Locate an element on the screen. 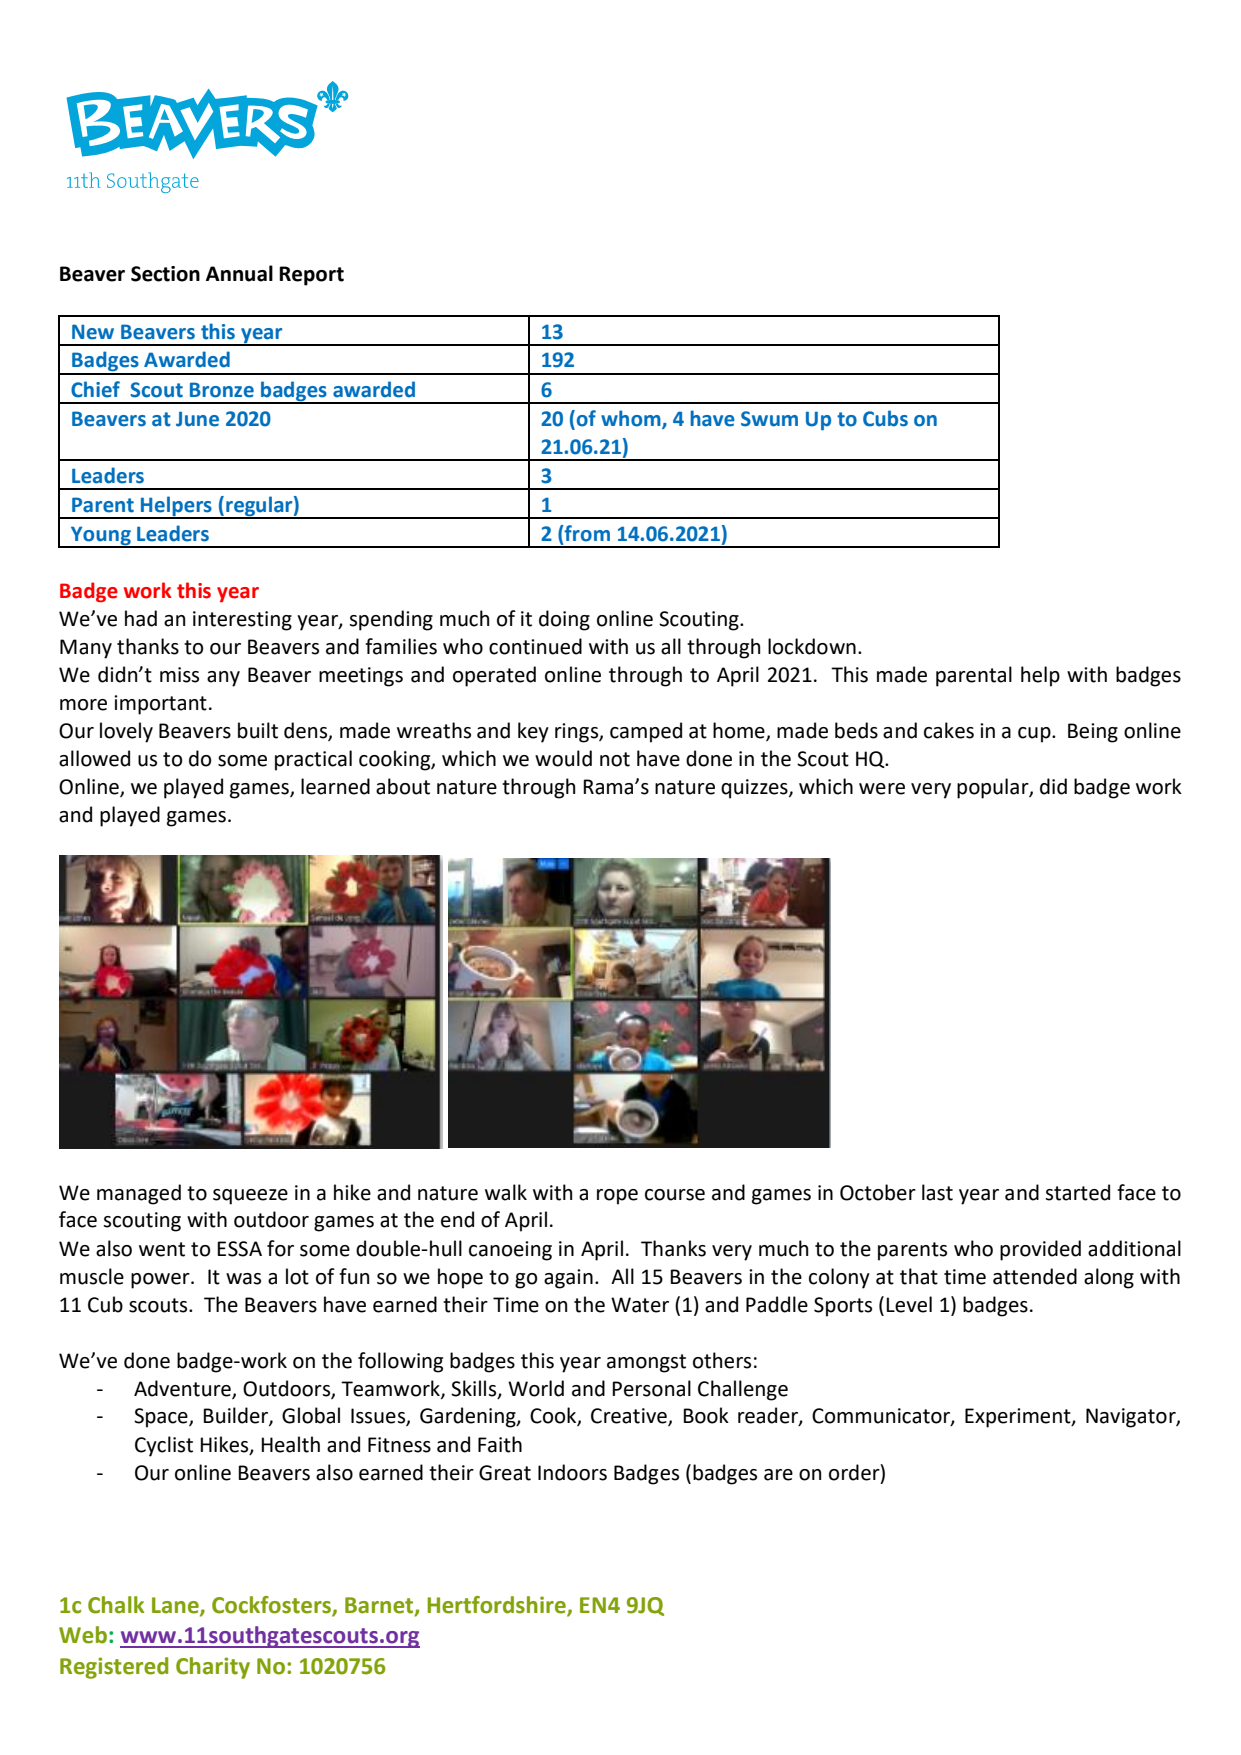  practical is located at coordinates (313, 760).
